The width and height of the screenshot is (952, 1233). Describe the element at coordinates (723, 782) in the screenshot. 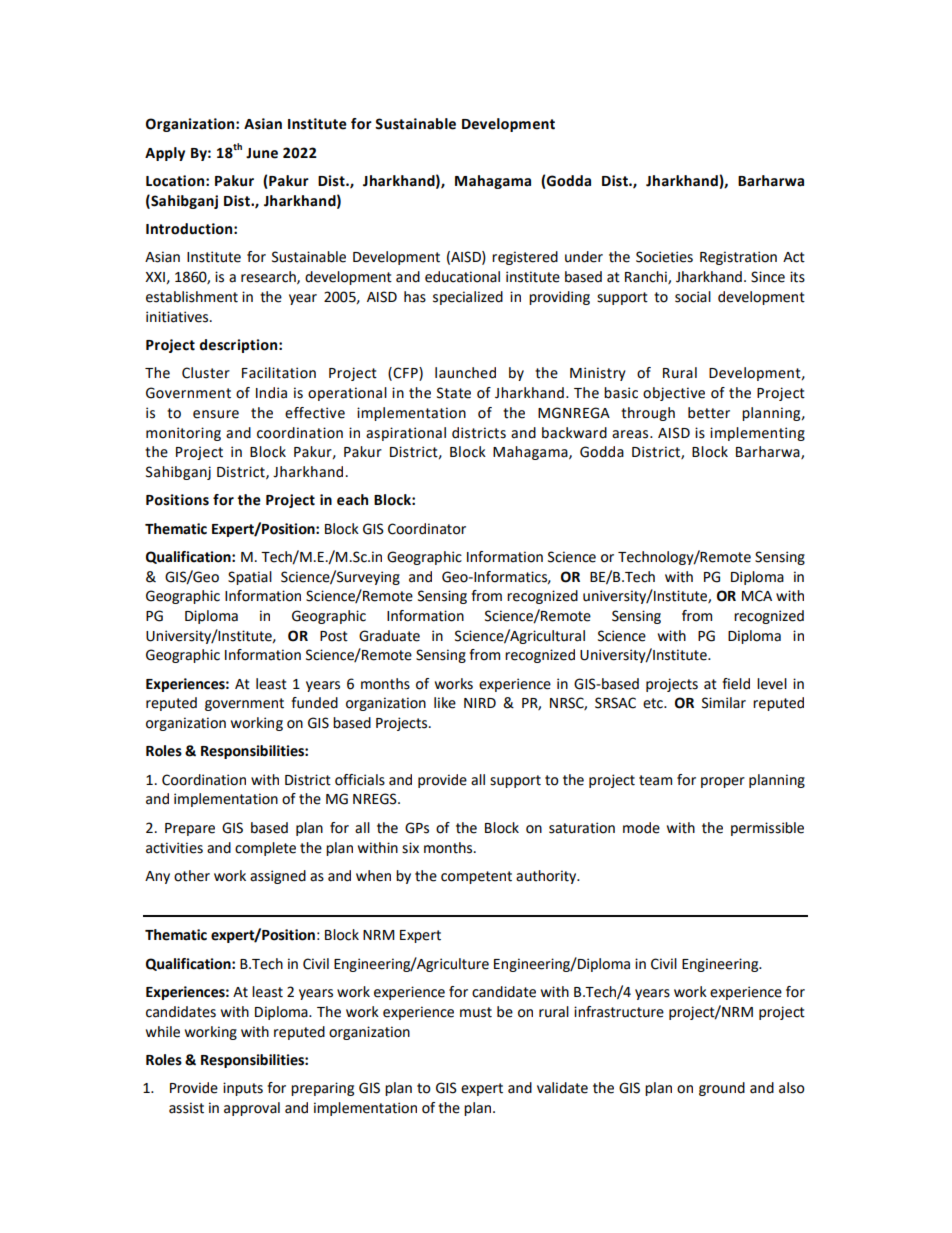

I see `proper` at that location.
